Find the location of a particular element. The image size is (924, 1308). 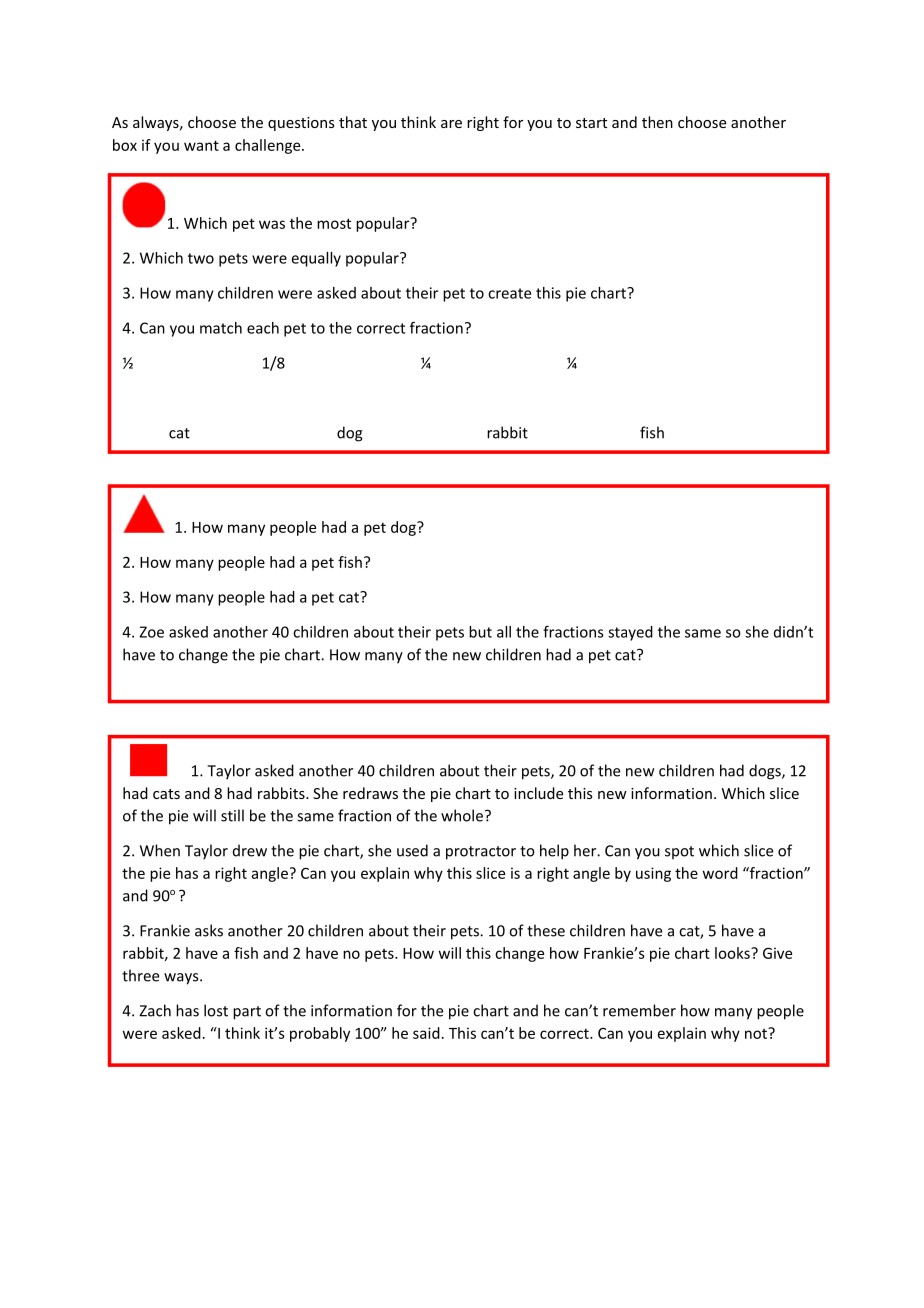

stayed is located at coordinates (630, 633).
